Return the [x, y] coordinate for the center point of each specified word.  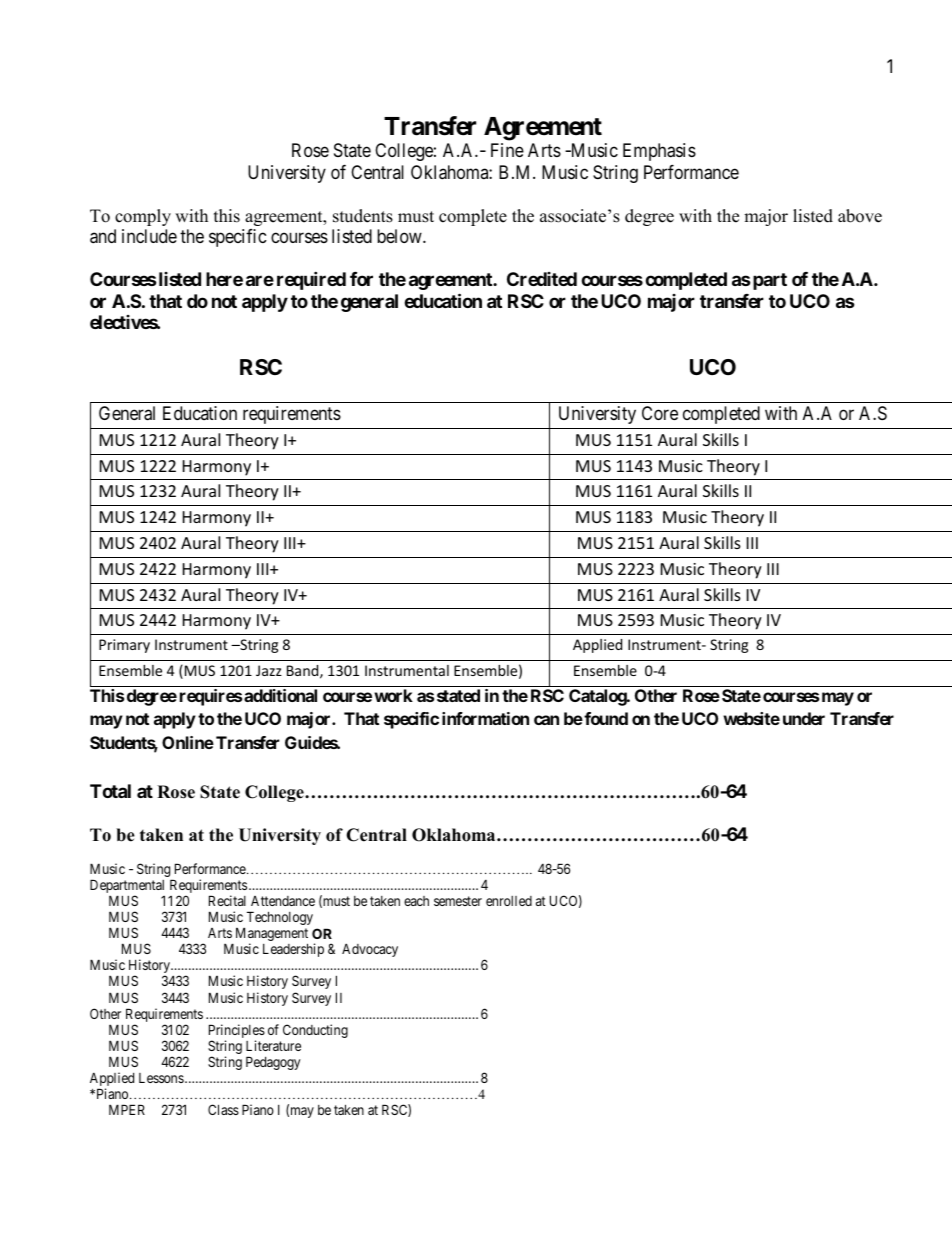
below [400, 236]
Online [188, 742]
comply [143, 217]
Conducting [315, 1031]
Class [223, 1109]
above [860, 216]
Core [660, 413]
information [485, 718]
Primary [124, 646]
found [605, 718]
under [804, 718]
